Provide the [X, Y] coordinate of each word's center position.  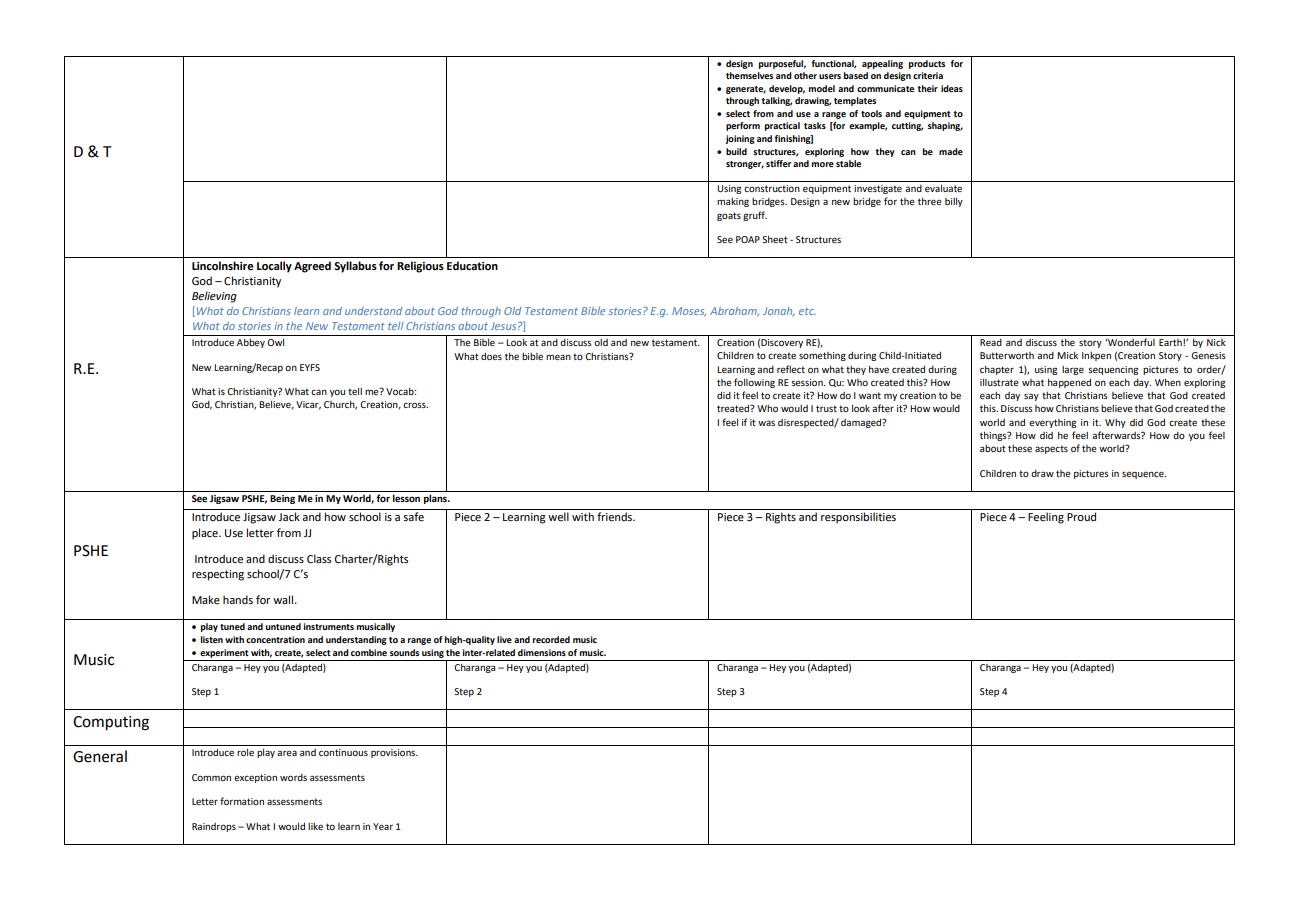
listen [212, 639]
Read [991, 342]
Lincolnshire [223, 265]
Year [383, 826]
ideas [952, 88]
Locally [274, 267]
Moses [689, 312]
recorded [551, 639]
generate [746, 90]
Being [282, 499]
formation [242, 801]
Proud [1081, 516]
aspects [1051, 449]
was [766, 423]
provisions [394, 753]
